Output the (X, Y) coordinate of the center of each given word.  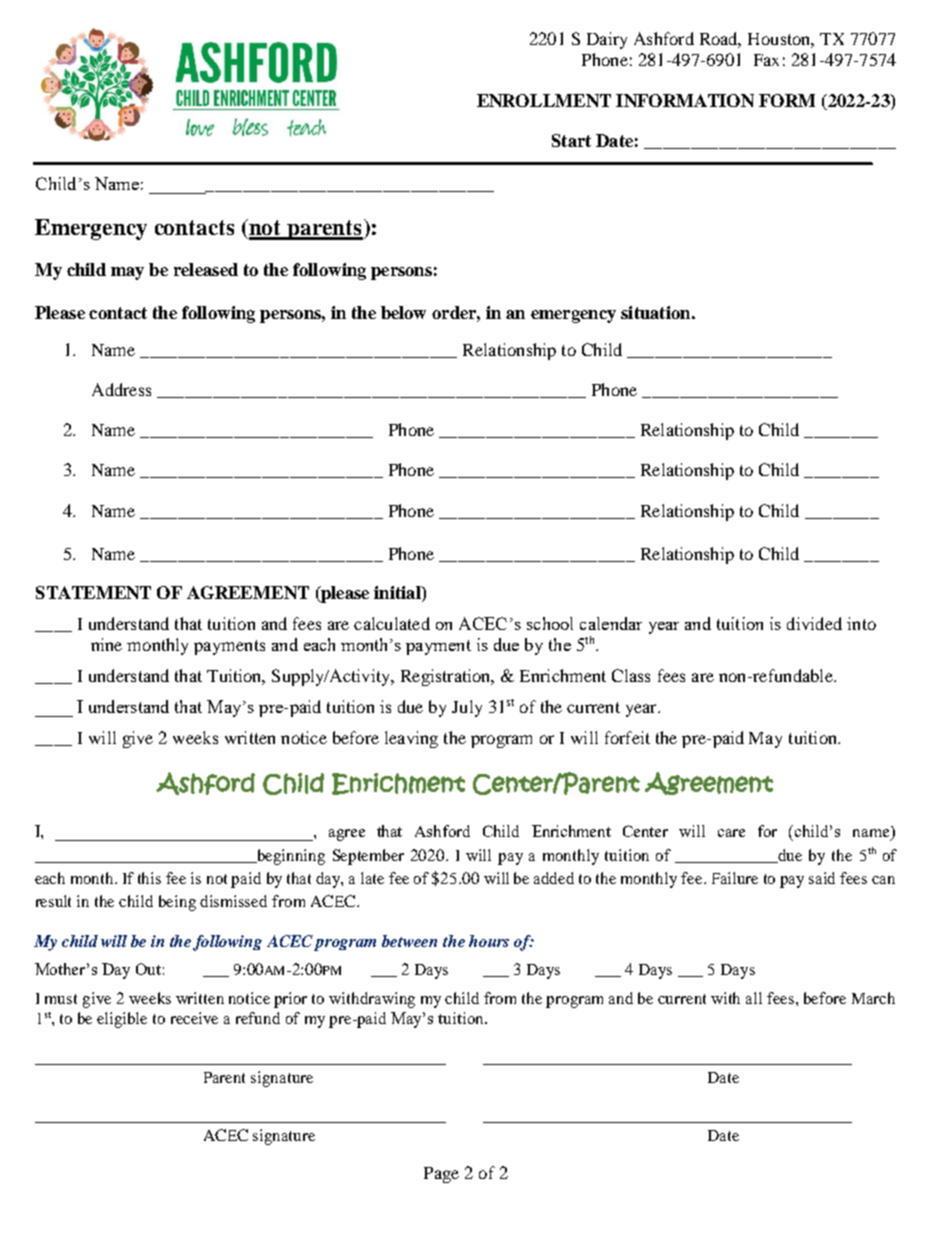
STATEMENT (93, 592)
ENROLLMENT (544, 100)
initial (398, 594)
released (206, 269)
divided (814, 623)
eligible (122, 1020)
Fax (766, 60)
